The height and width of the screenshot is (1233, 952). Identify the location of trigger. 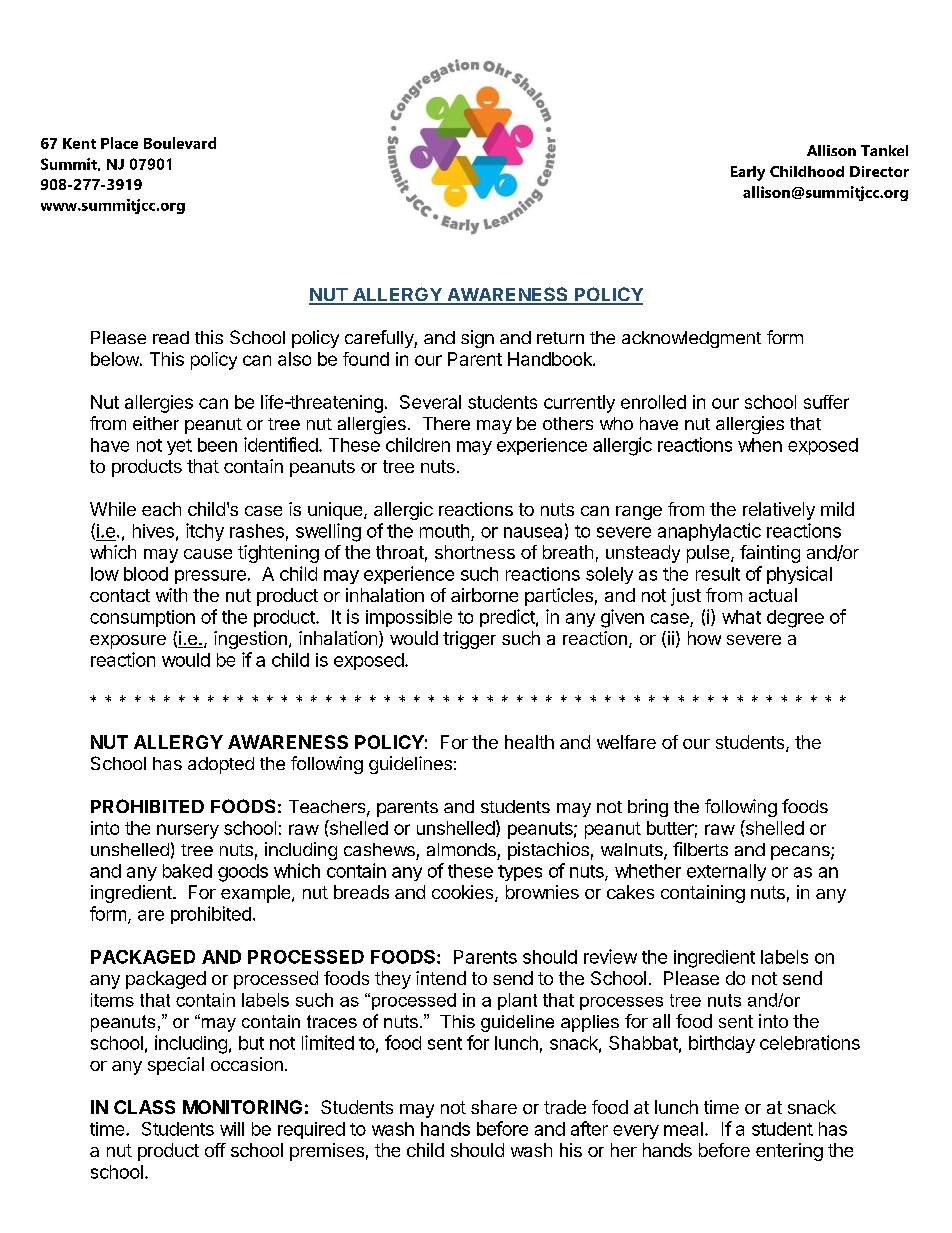
(469, 640).
